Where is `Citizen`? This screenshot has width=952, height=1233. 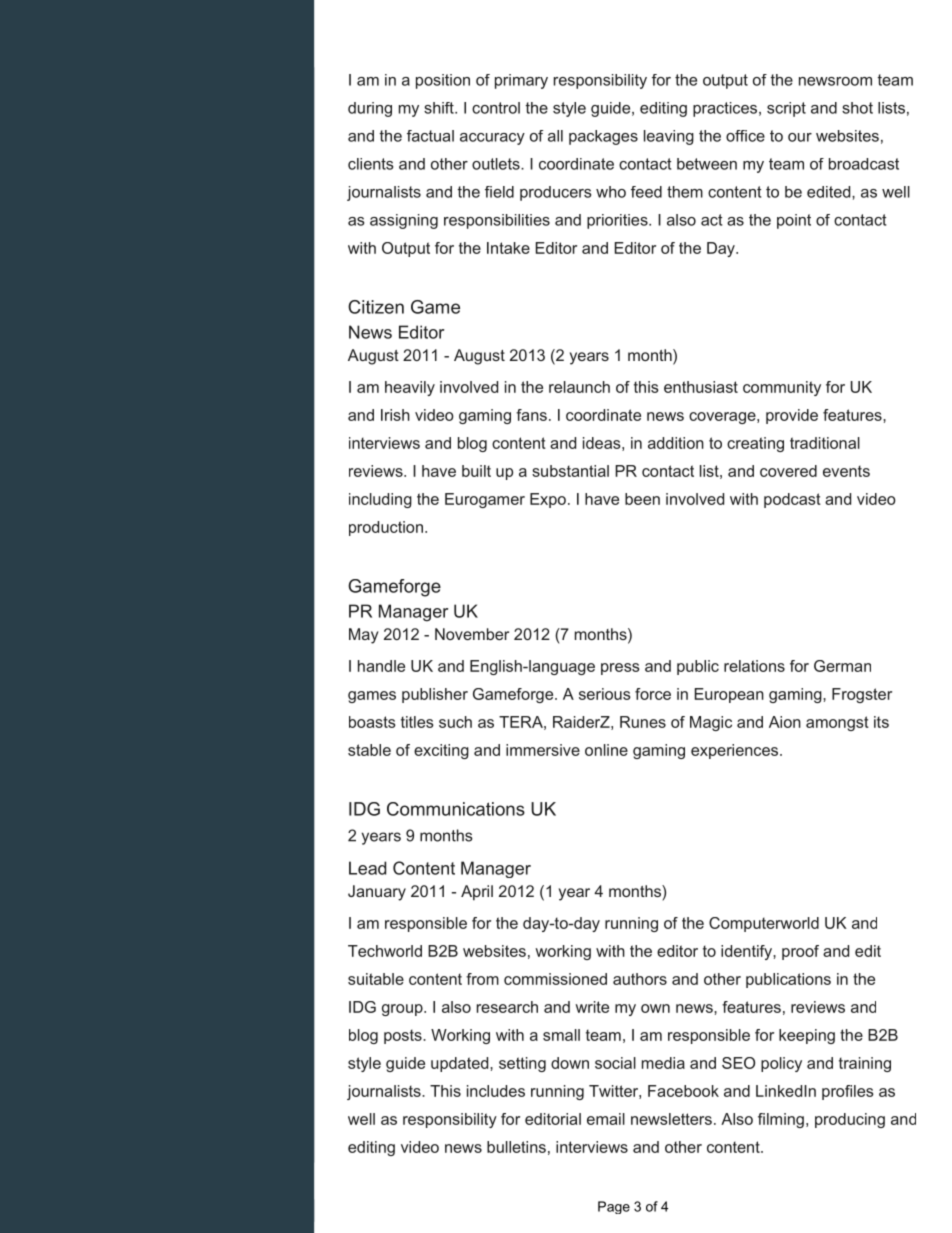
Citizen is located at coordinates (376, 307).
